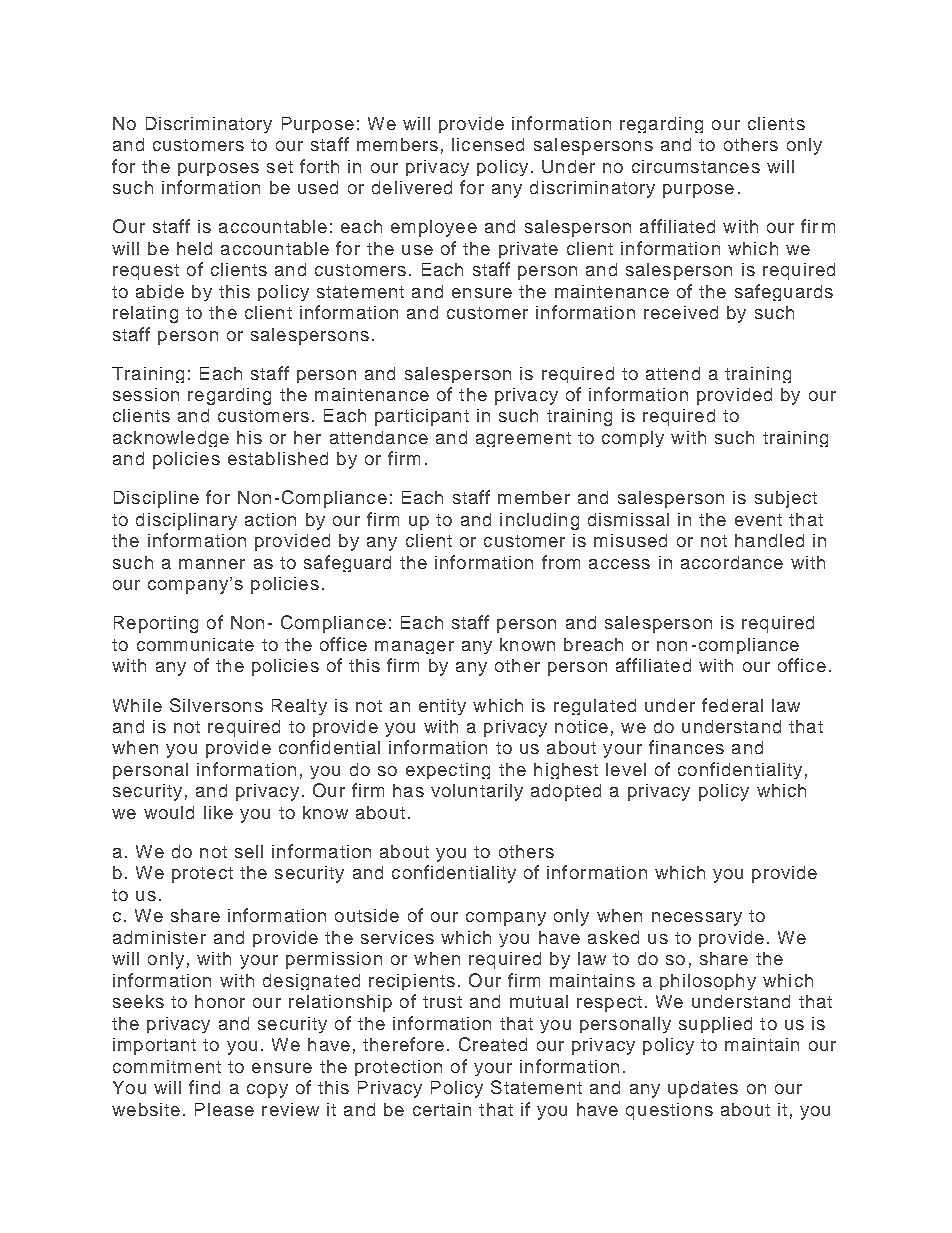 This screenshot has height=1233, width=952. Describe the element at coordinates (732, 562) in the screenshot. I see `accordance` at that location.
